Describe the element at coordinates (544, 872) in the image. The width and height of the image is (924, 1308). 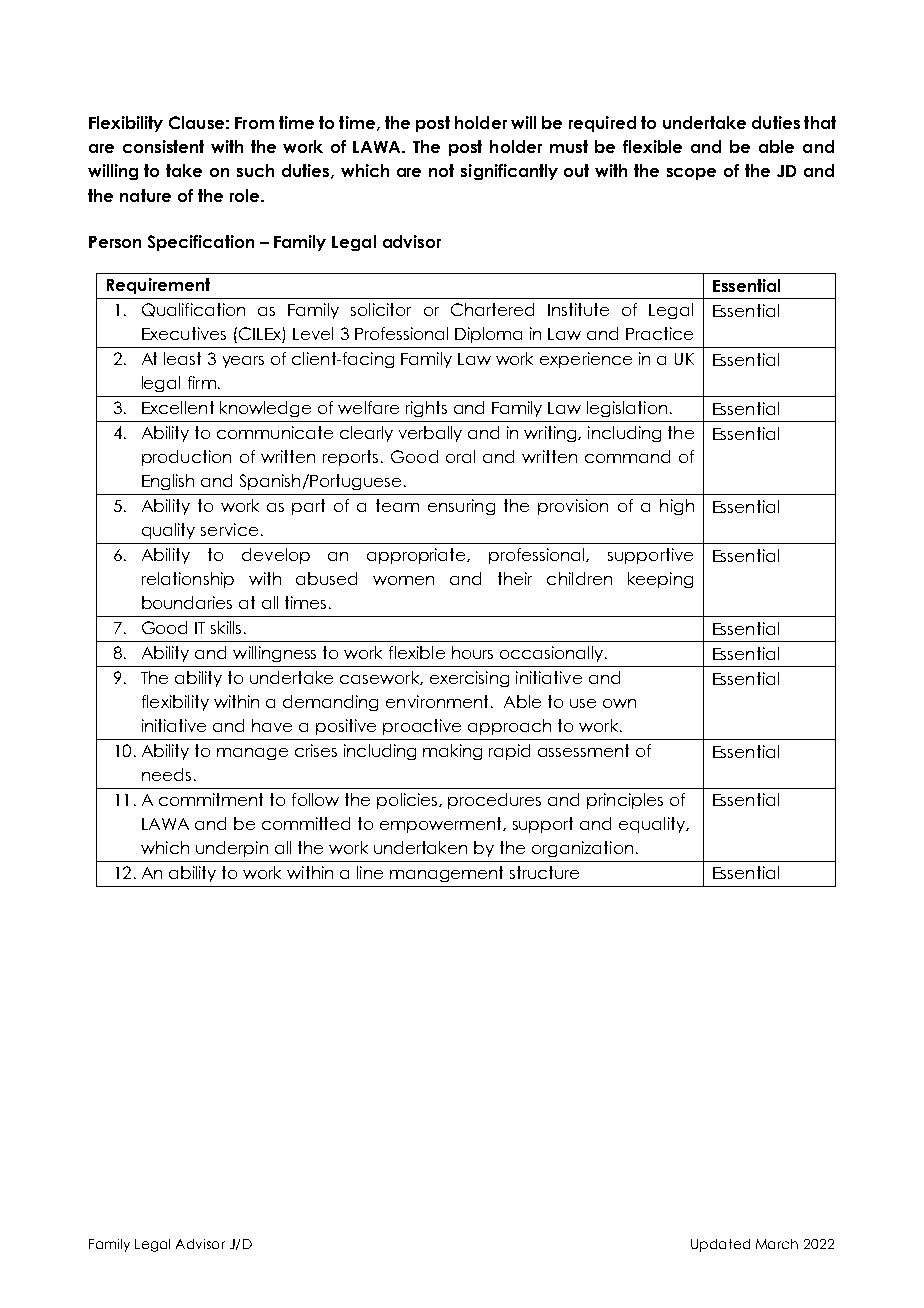
I see `structure` at that location.
